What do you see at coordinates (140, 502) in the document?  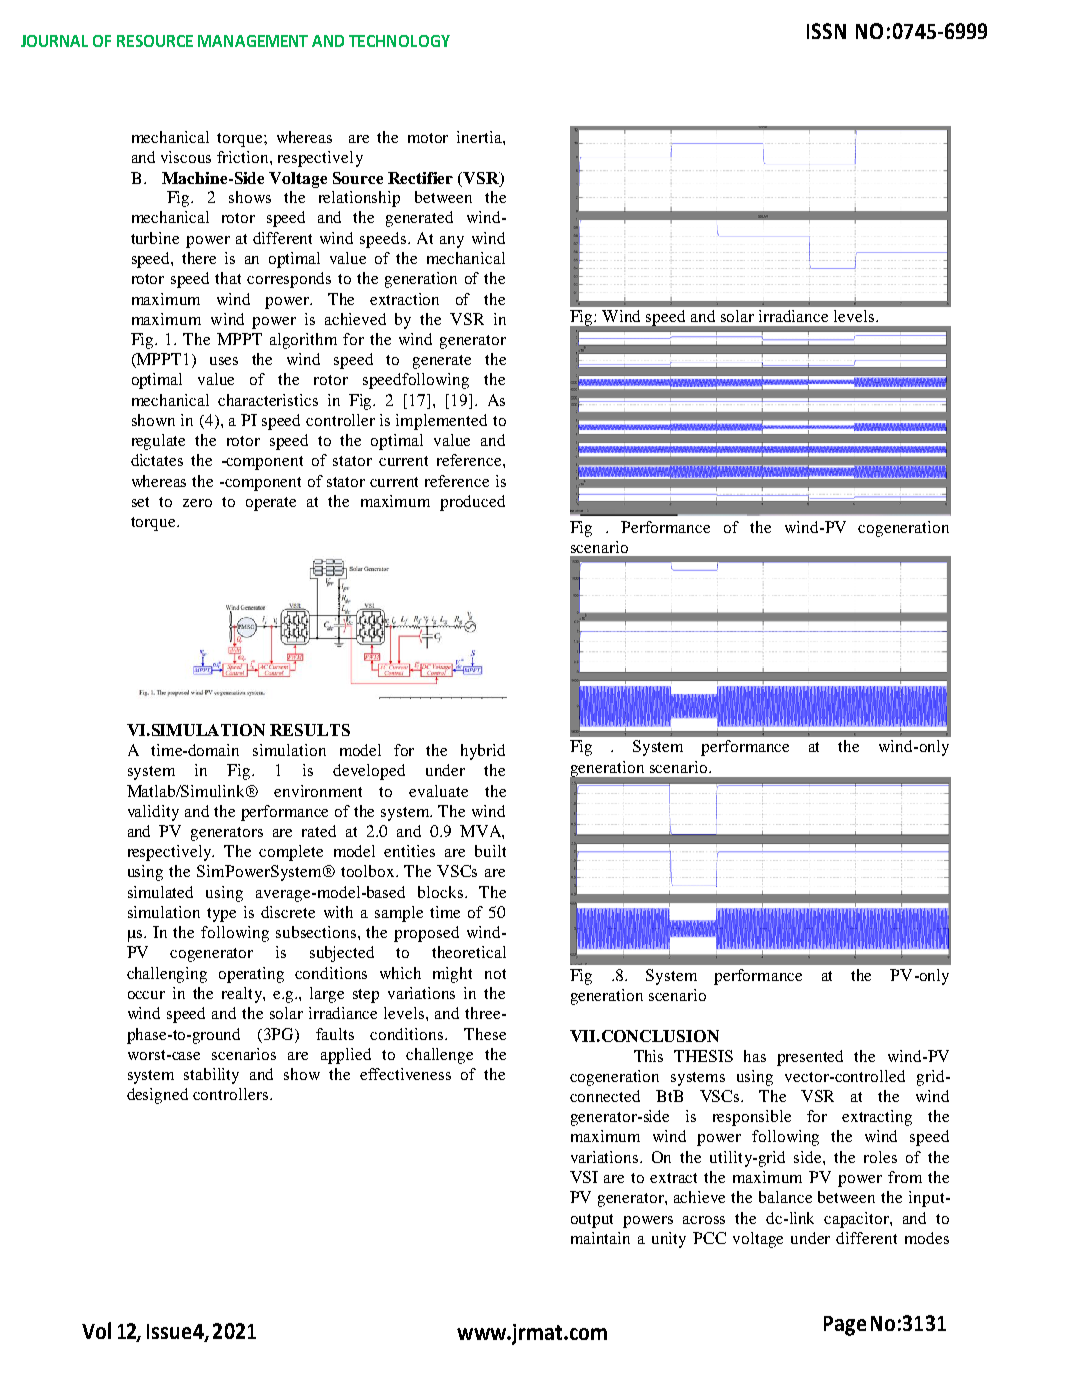 I see `set` at bounding box center [140, 502].
